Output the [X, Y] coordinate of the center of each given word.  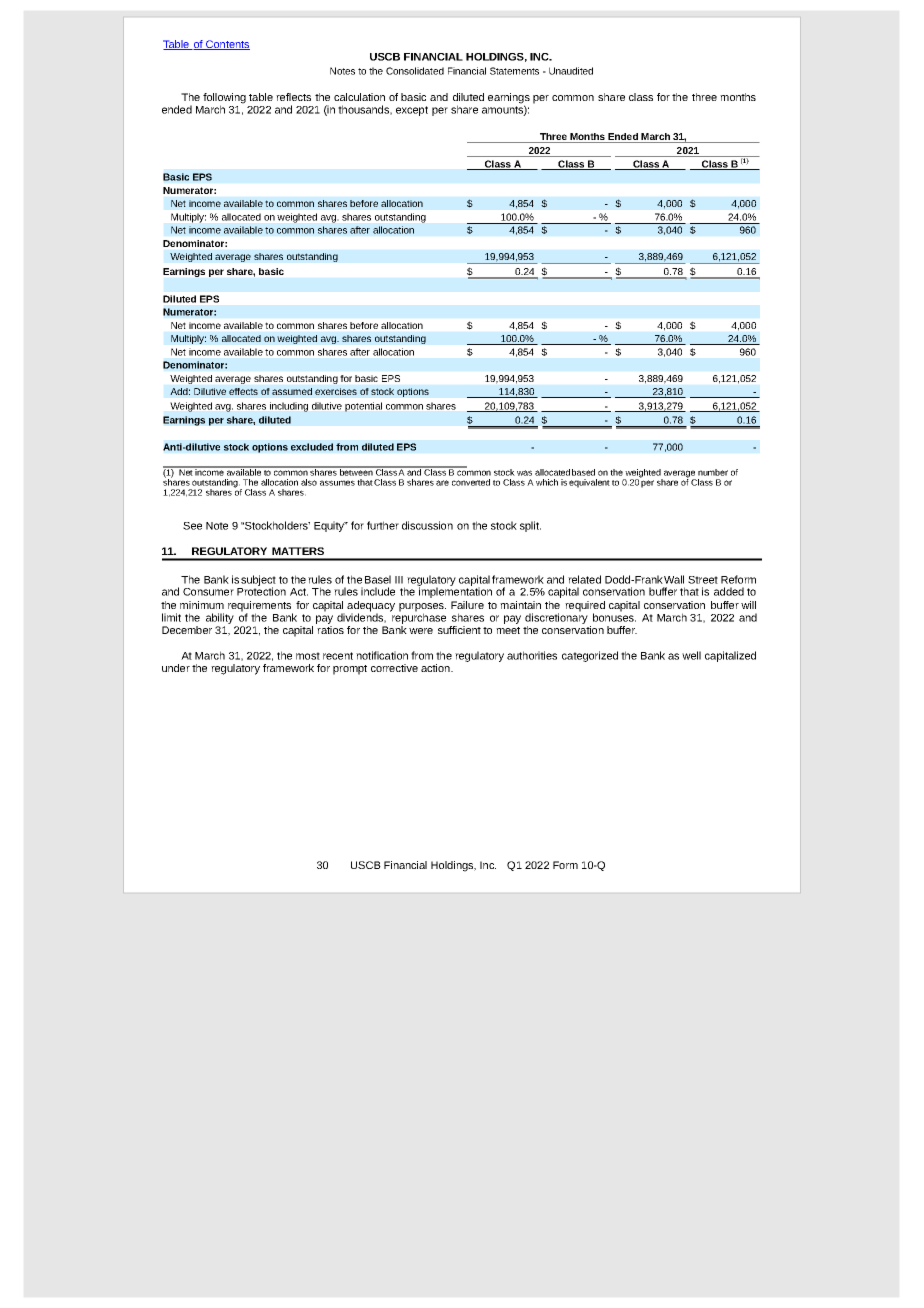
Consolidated [415, 71]
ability [220, 618]
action [436, 668]
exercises [336, 391]
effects [243, 391]
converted [471, 482]
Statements [514, 71]
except [412, 111]
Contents [227, 45]
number [713, 472]
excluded [312, 447]
